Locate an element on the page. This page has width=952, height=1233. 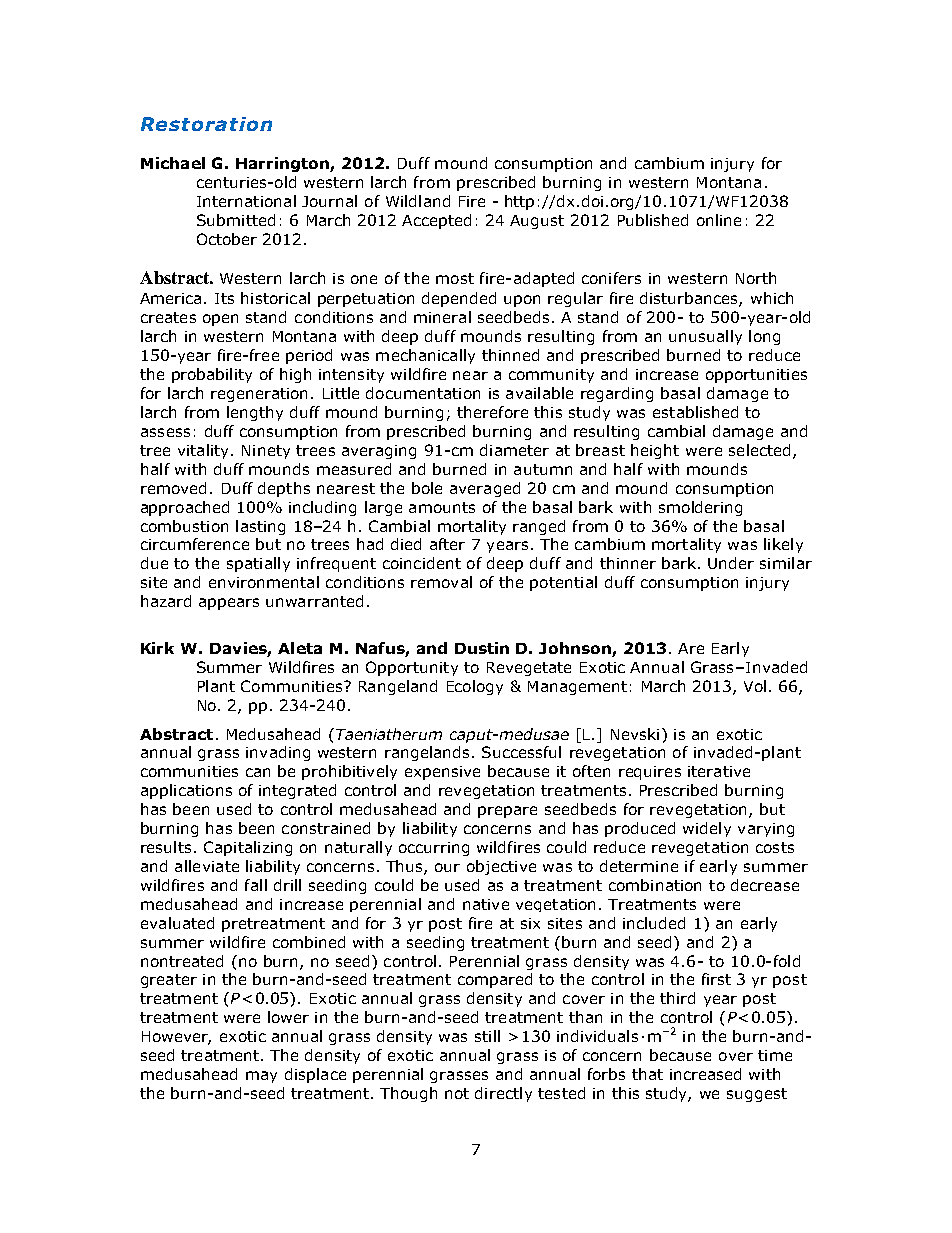
Accepted is located at coordinates (436, 221).
